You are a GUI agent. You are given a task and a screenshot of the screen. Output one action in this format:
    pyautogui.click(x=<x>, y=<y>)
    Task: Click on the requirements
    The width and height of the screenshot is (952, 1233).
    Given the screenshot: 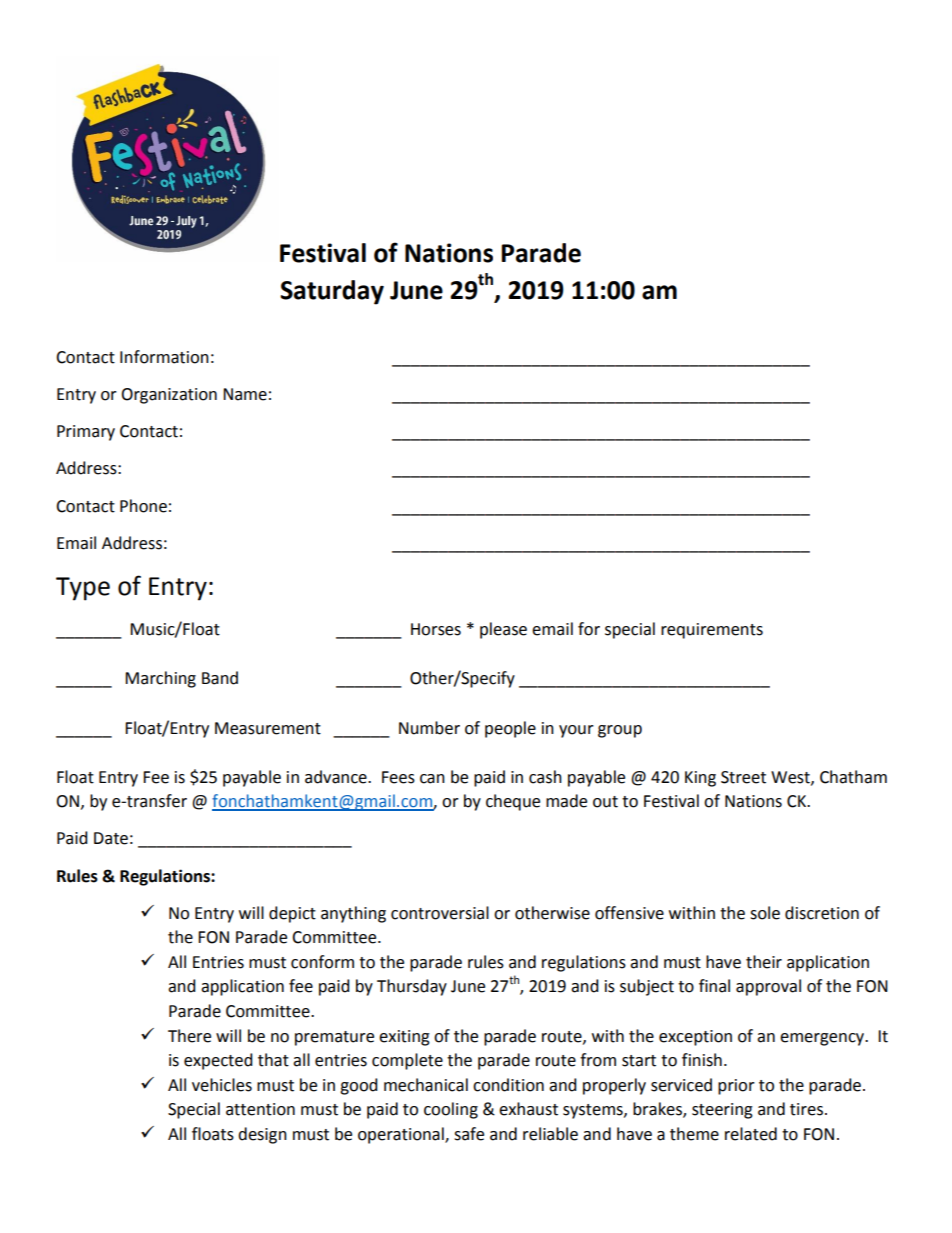 What is the action you would take?
    pyautogui.click(x=712, y=631)
